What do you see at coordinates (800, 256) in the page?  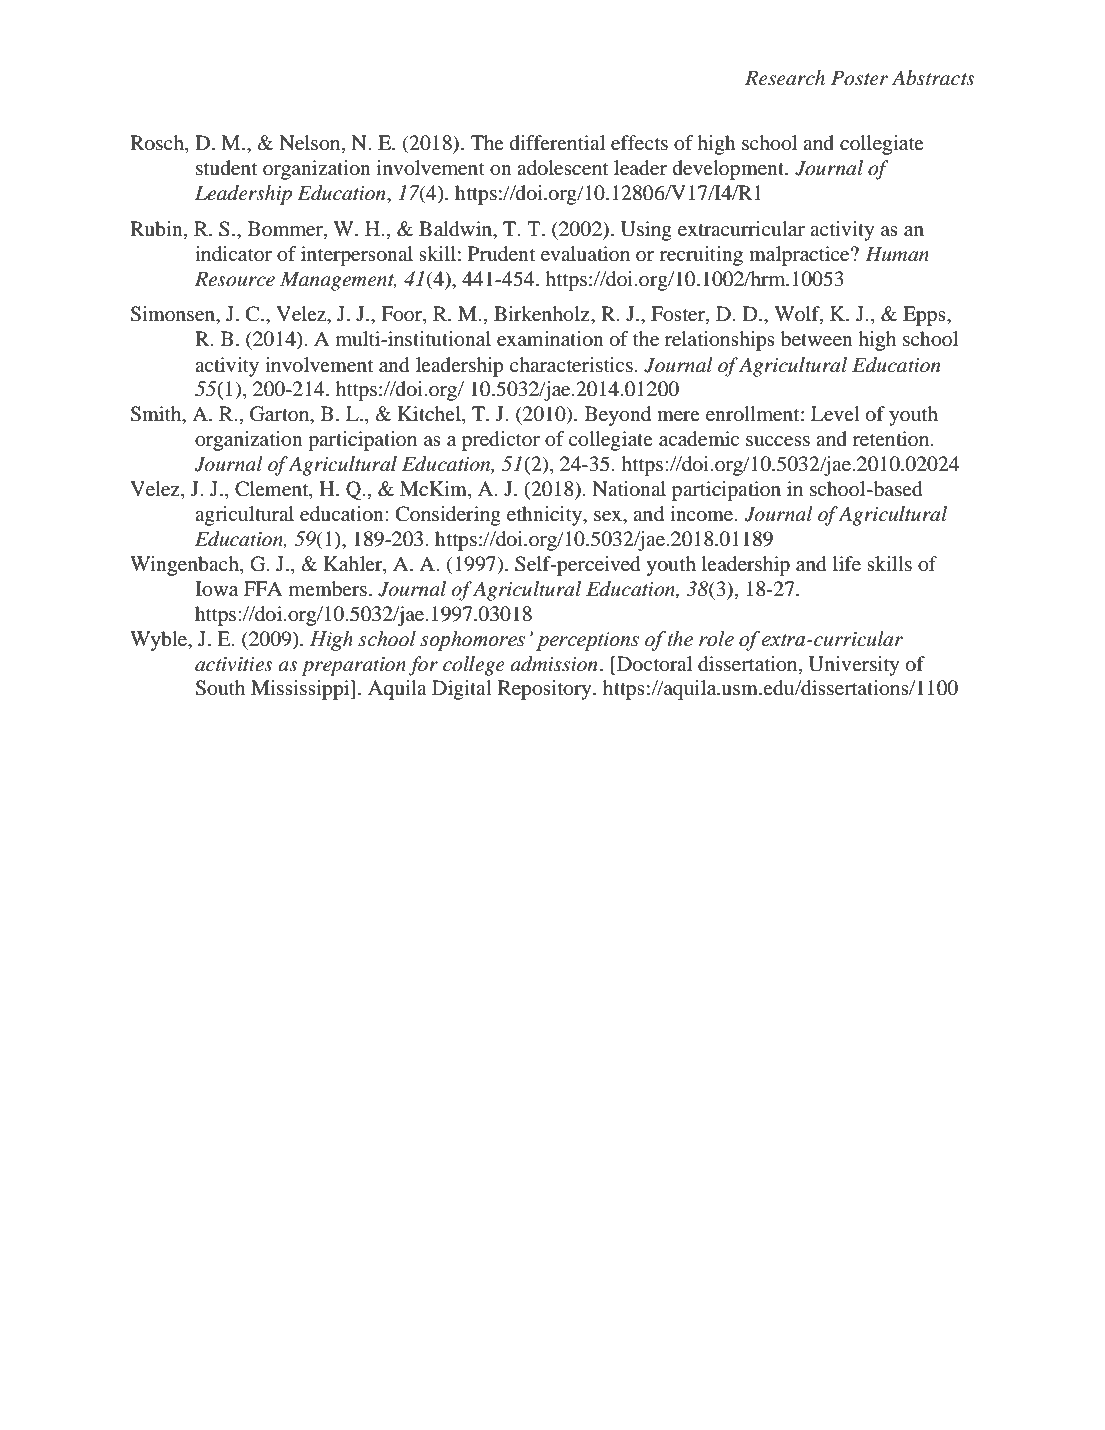 I see `malpractice` at bounding box center [800, 256].
